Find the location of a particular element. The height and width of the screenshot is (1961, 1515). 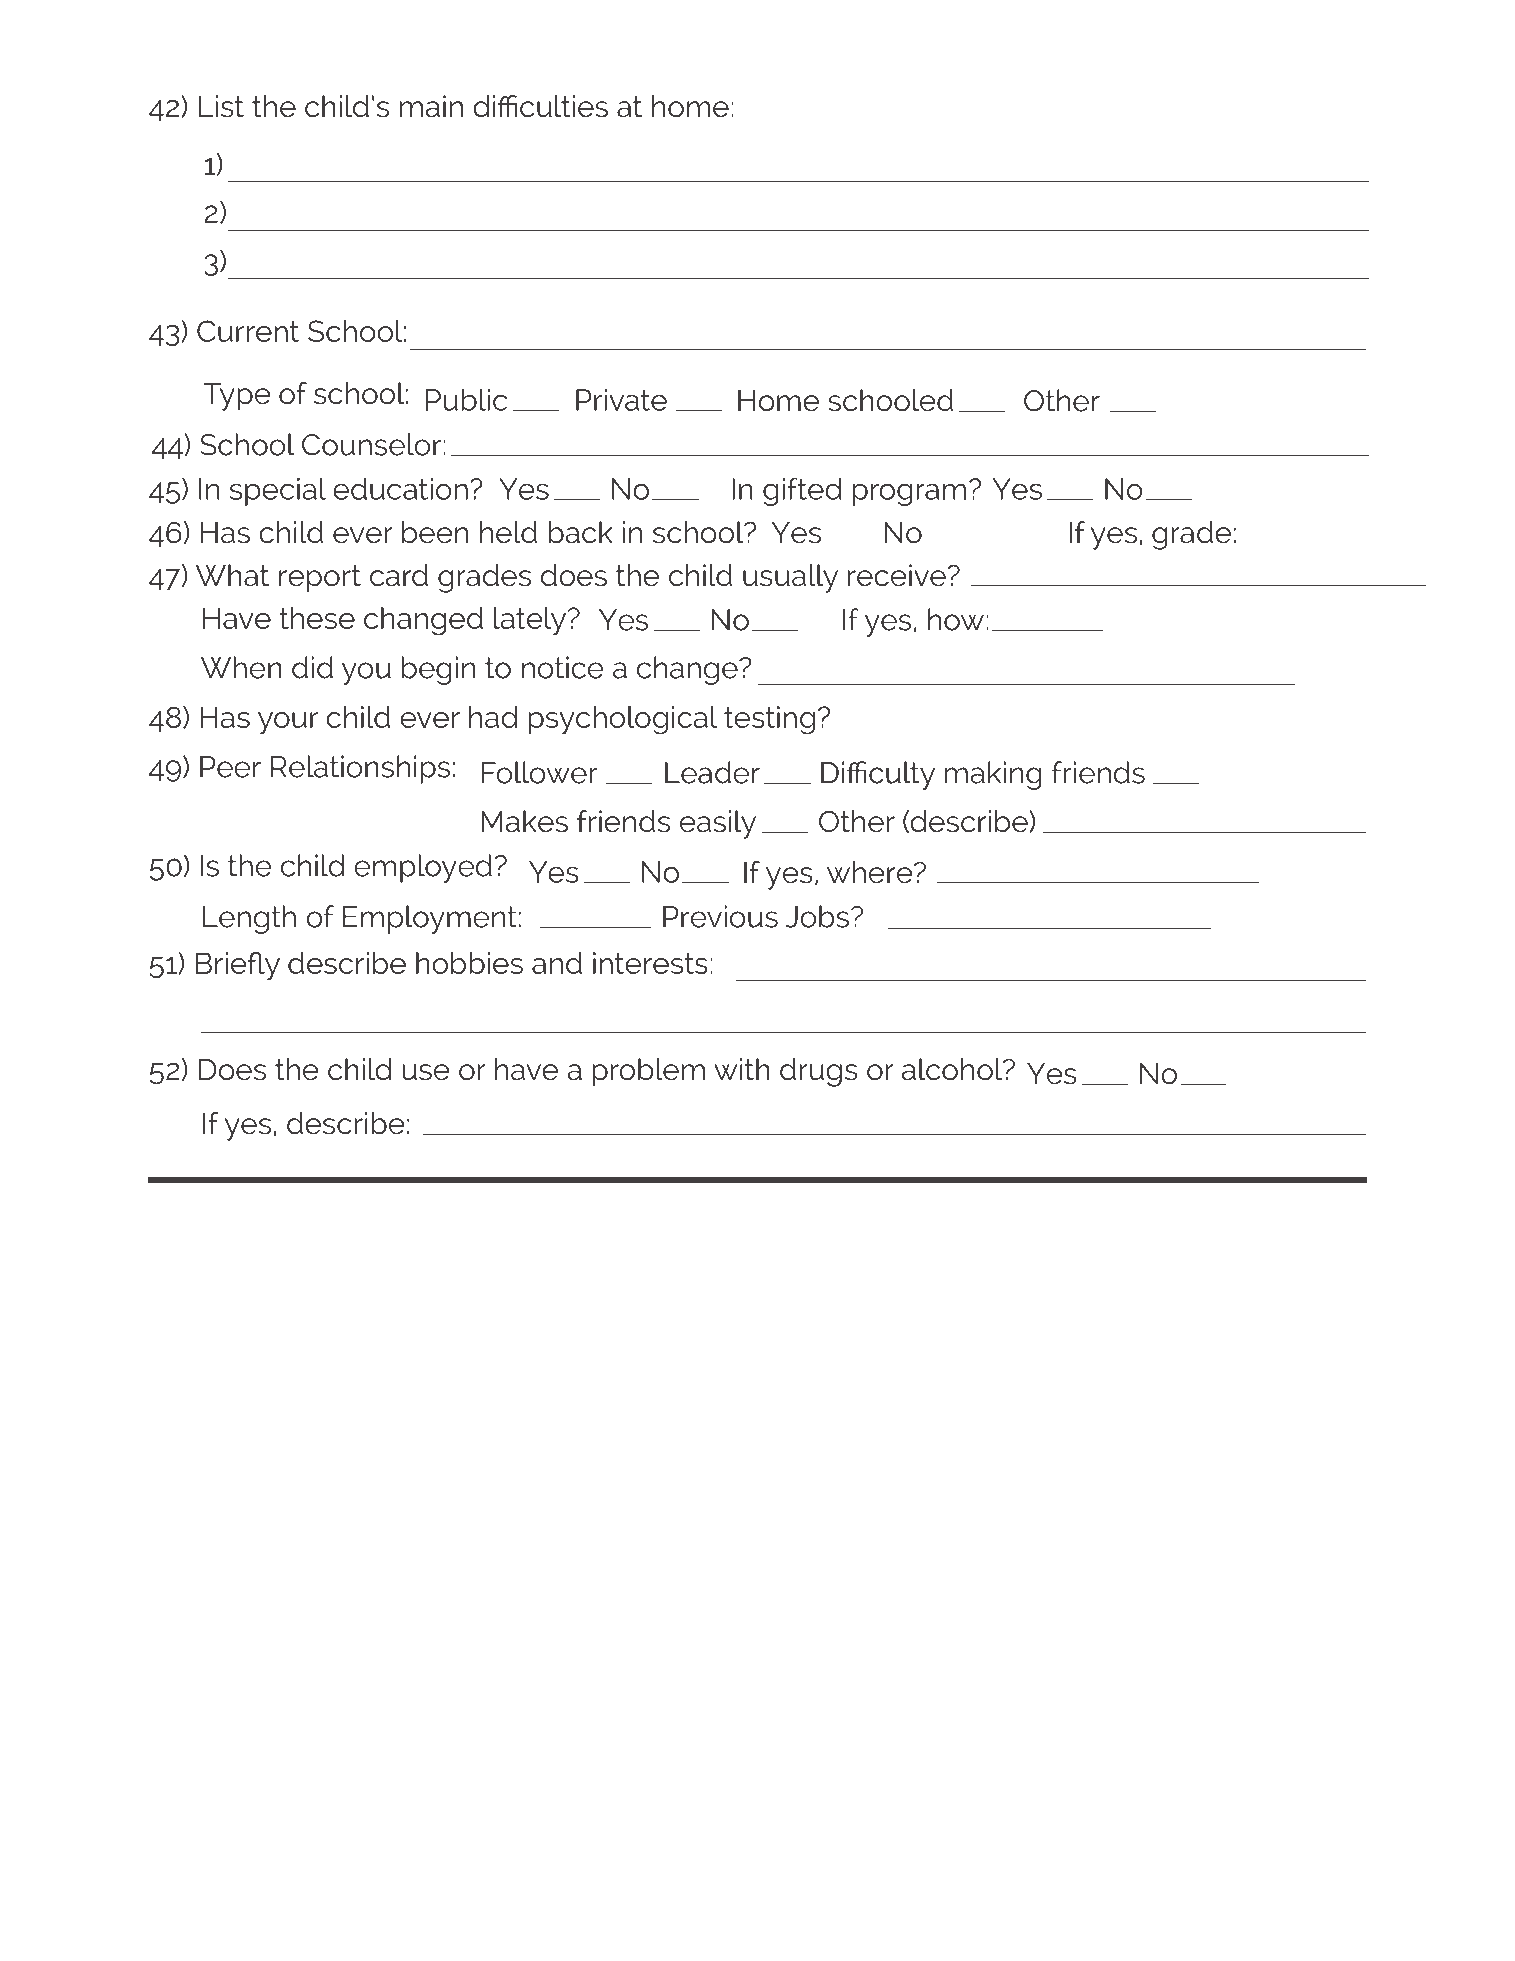

difficulties is located at coordinates (540, 106).
